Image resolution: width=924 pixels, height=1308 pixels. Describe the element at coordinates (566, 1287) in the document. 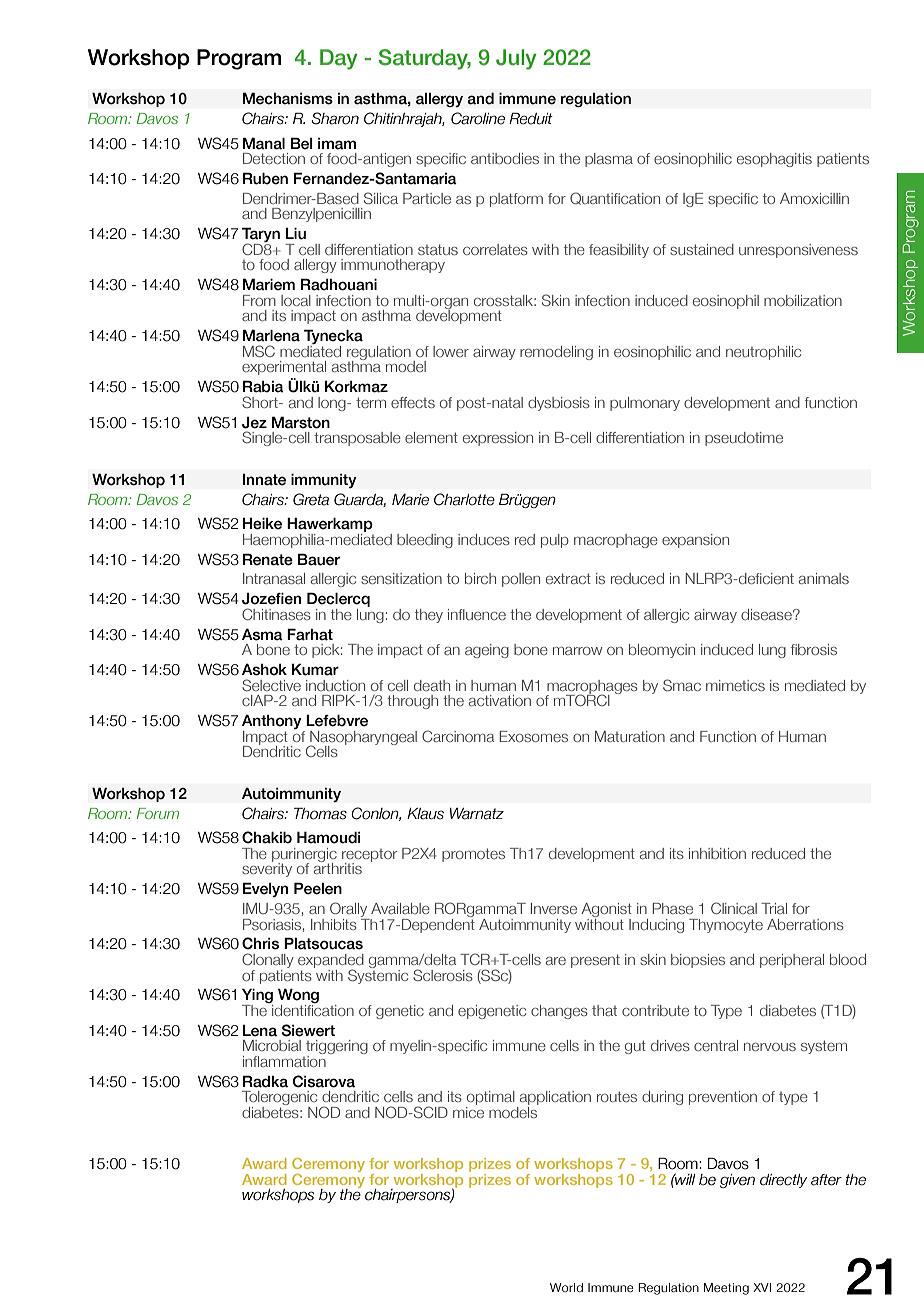

I see `World` at that location.
